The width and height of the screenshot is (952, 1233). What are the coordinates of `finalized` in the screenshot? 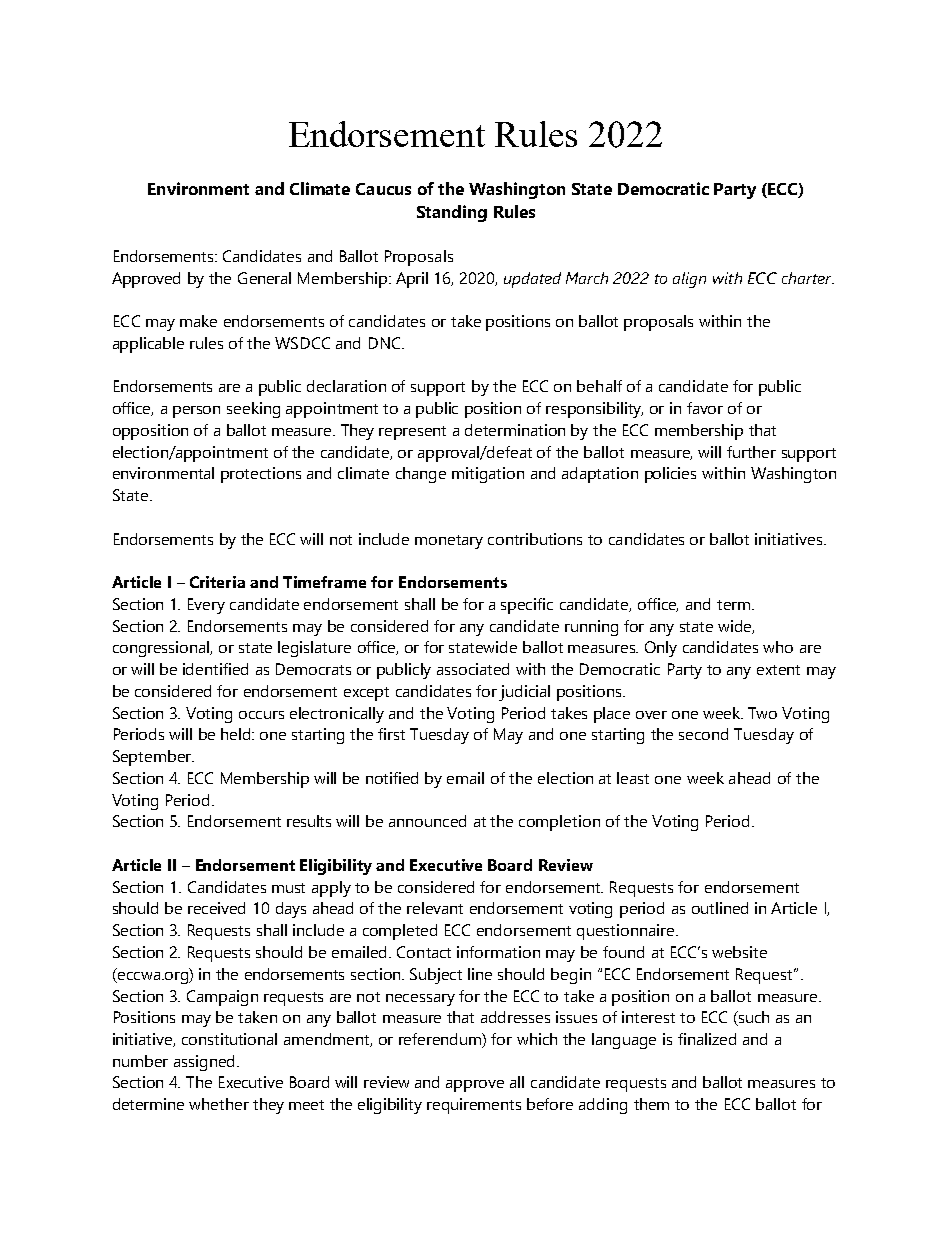 It's located at (707, 1039).
